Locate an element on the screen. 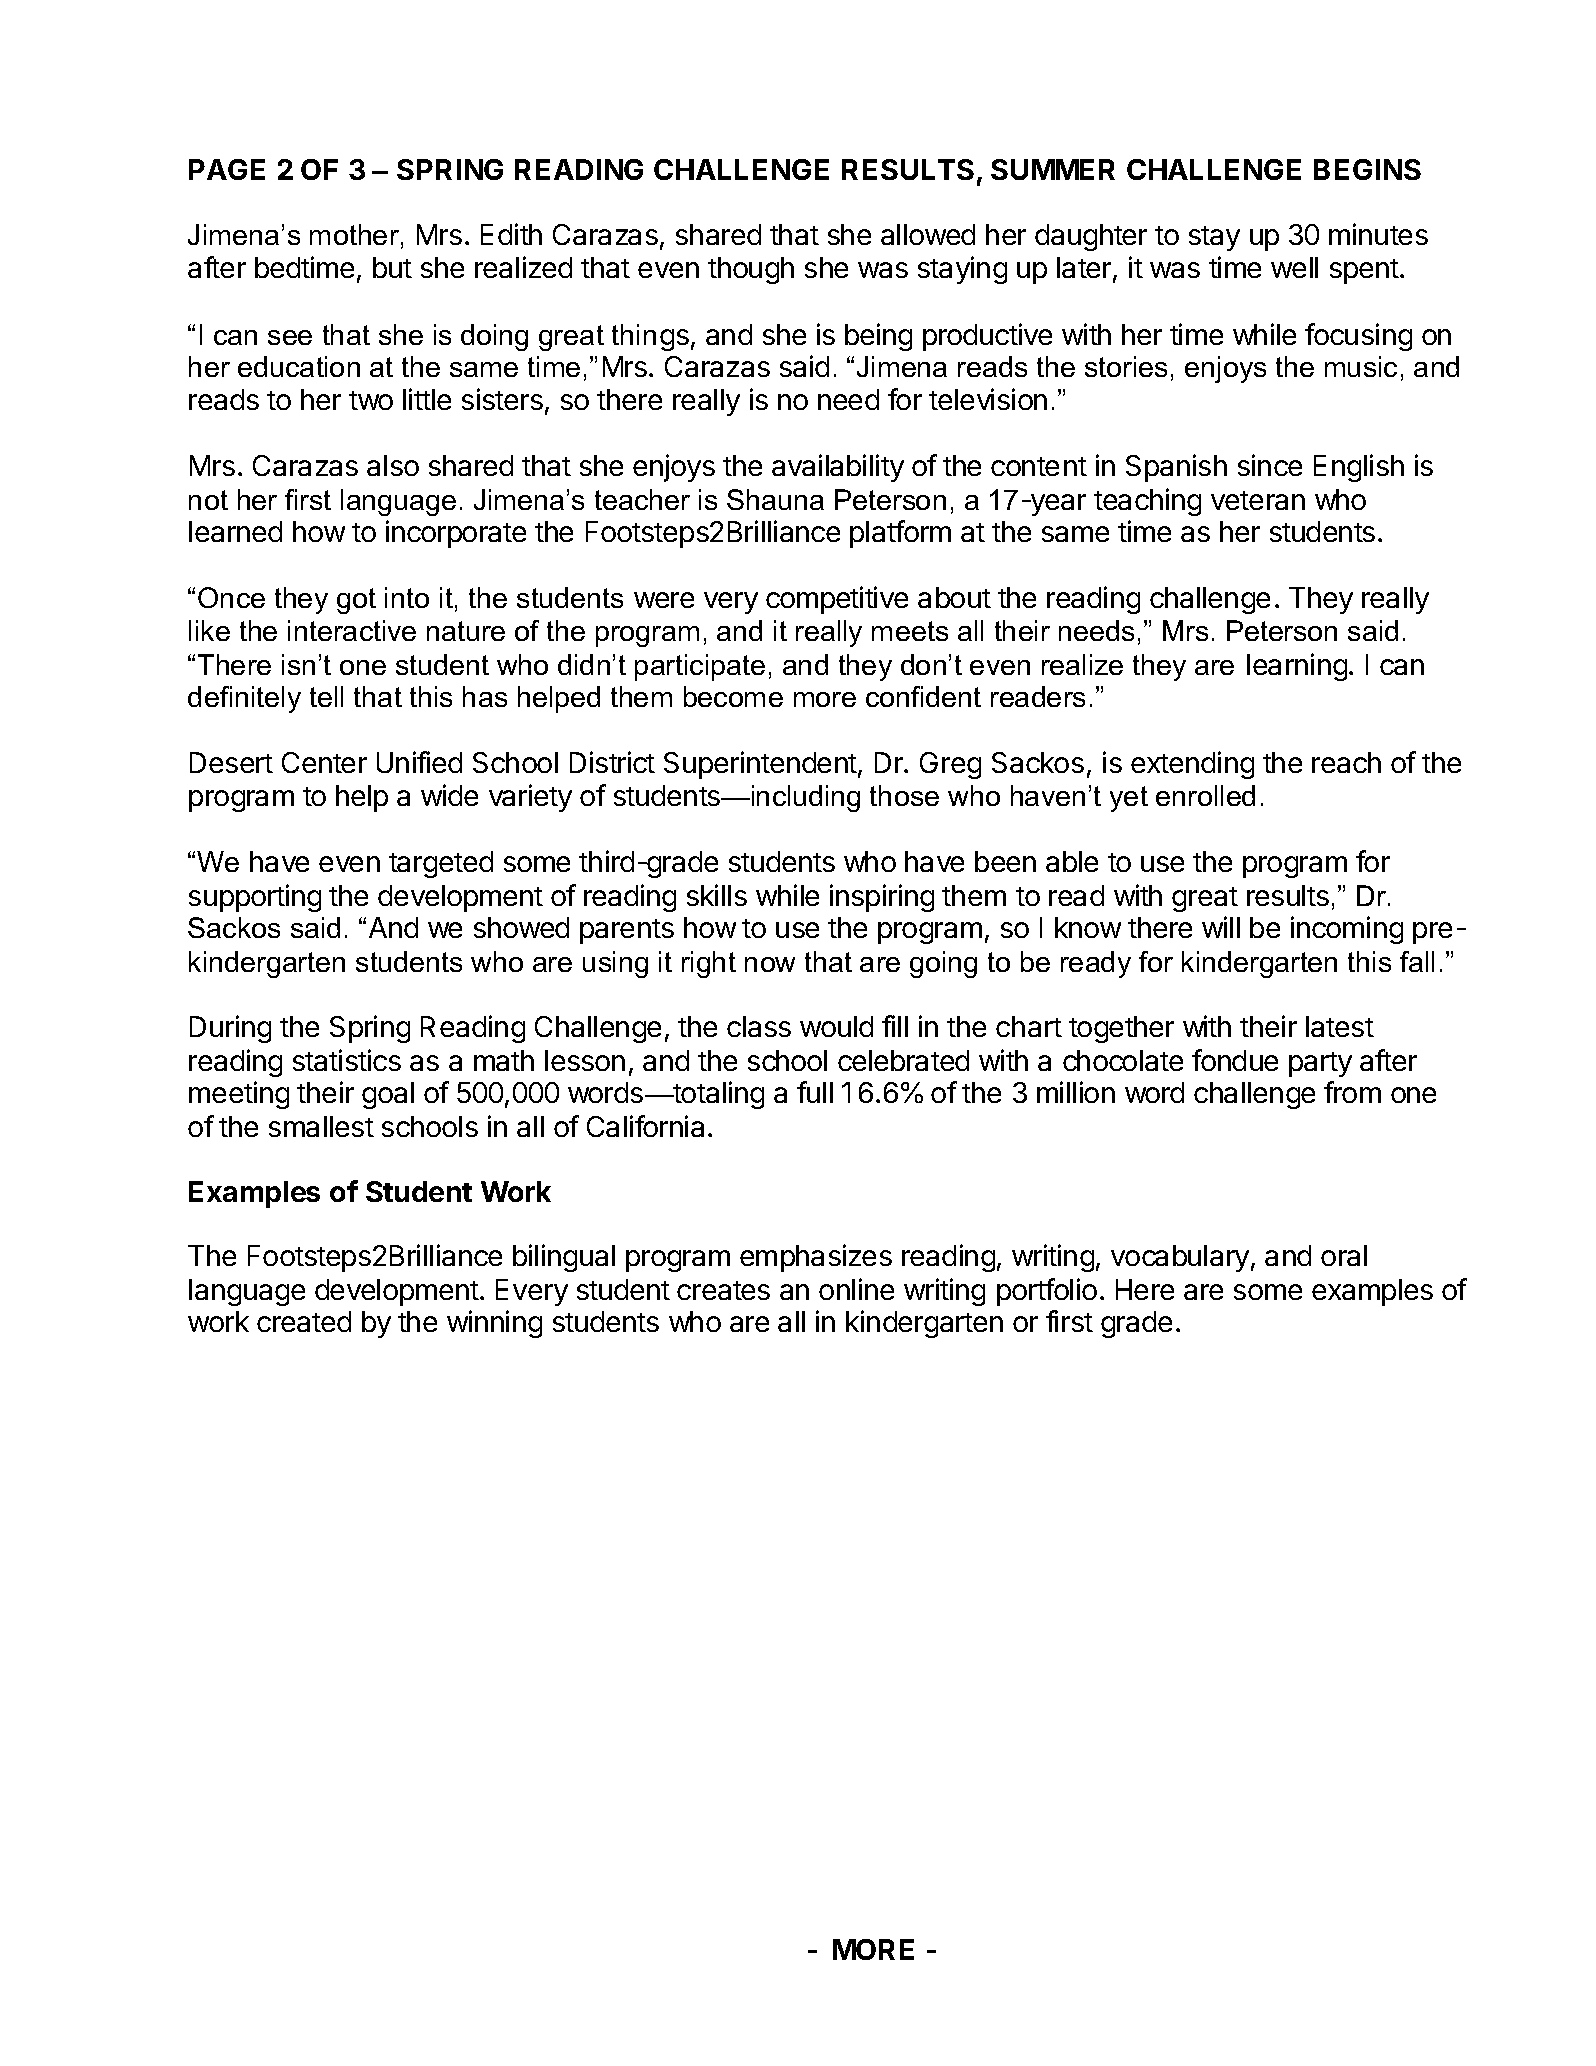 Image resolution: width=1596 pixels, height=2066 pixels. mother is located at coordinates (354, 234).
